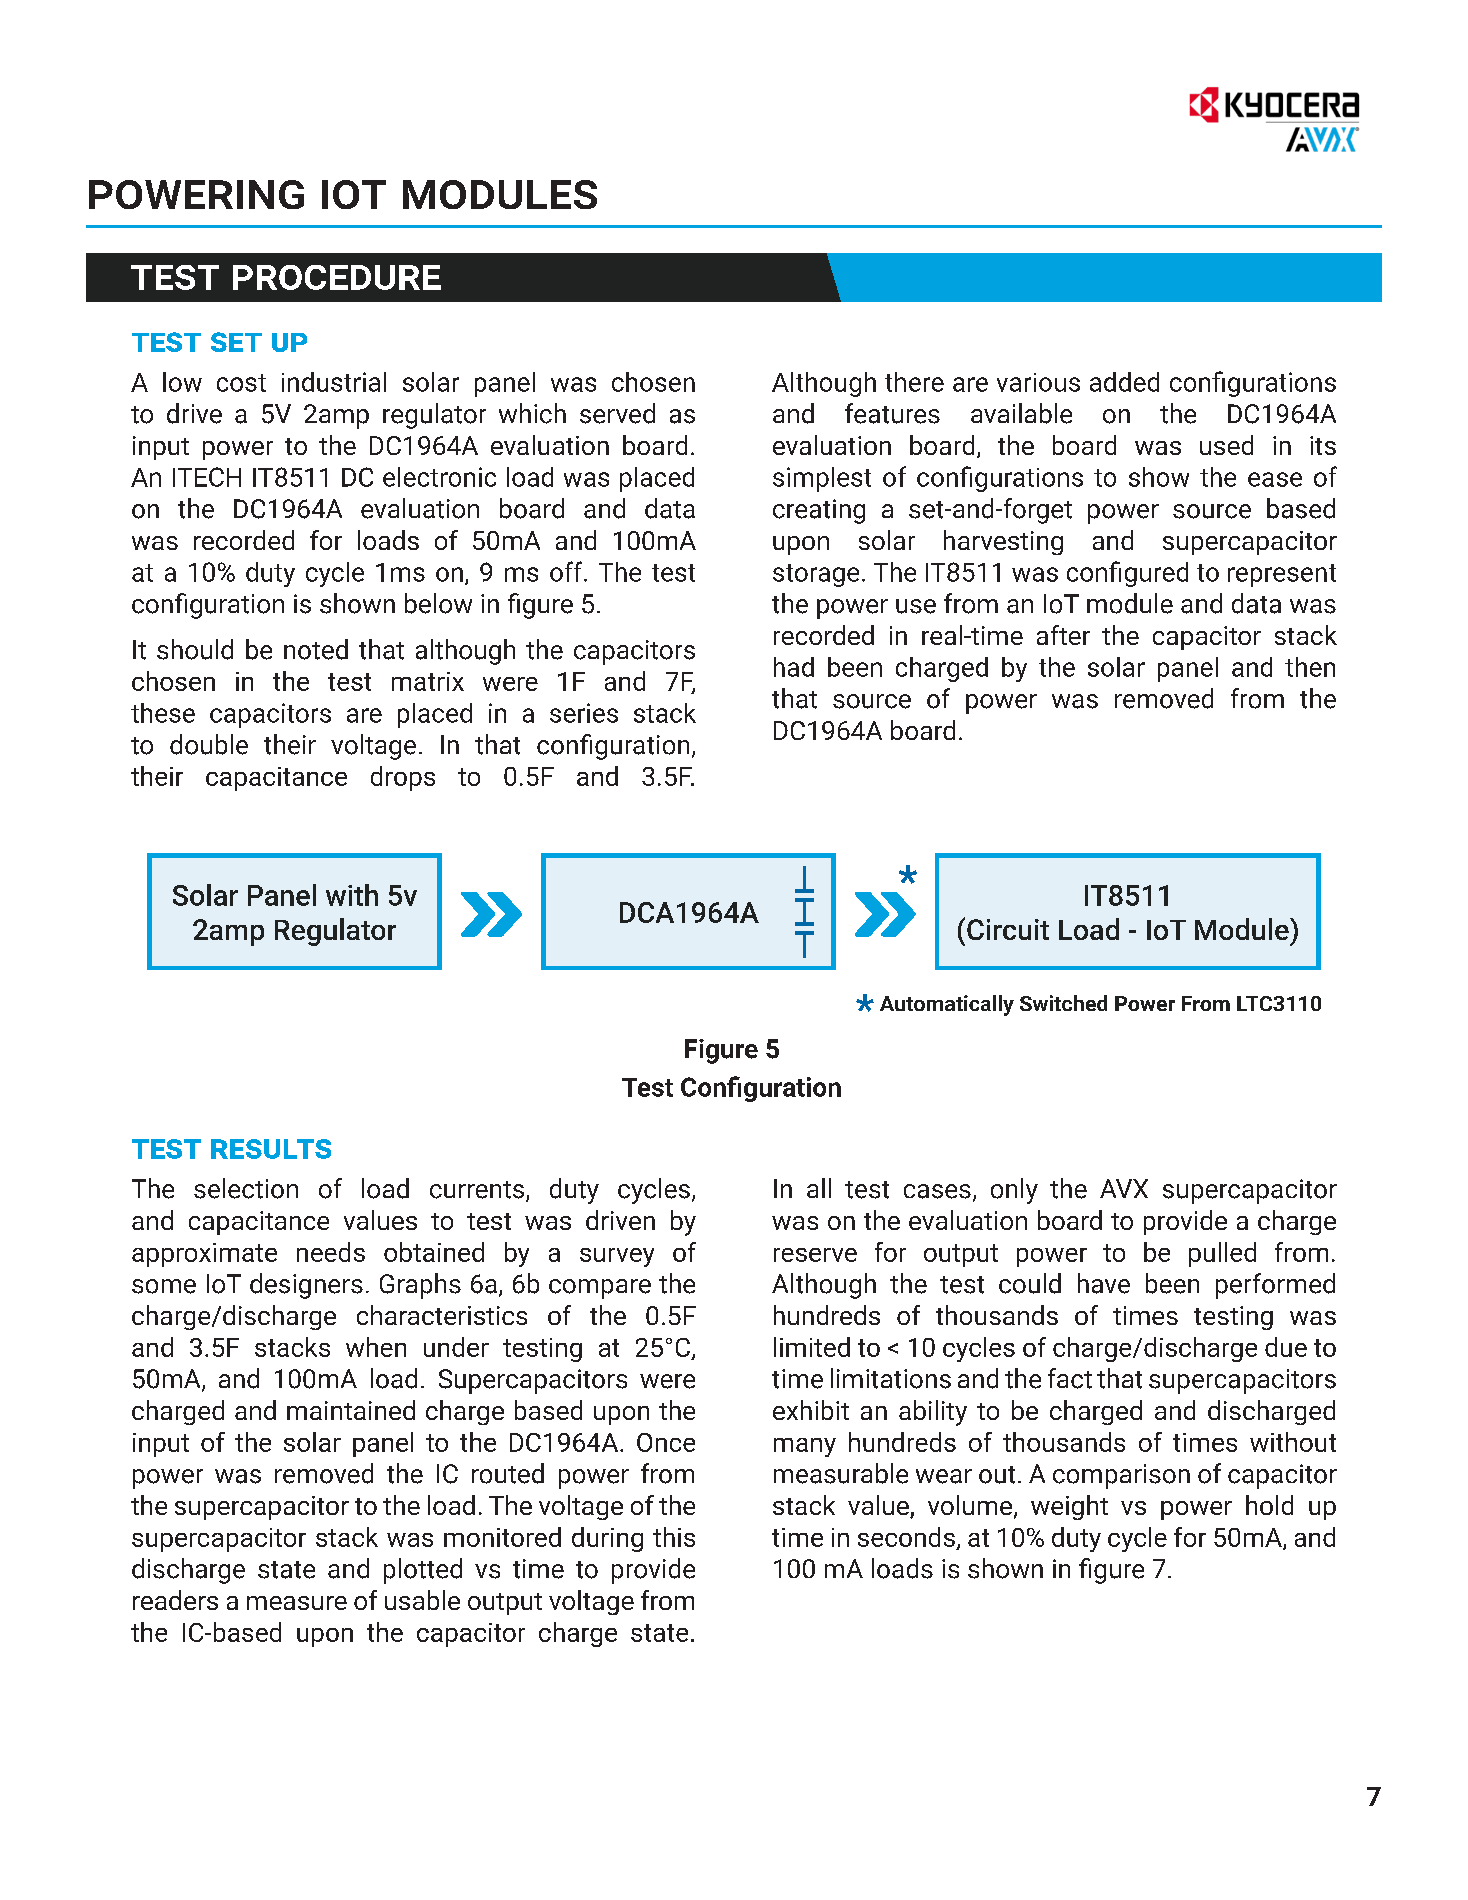 The width and height of the page is (1468, 1900). What do you see at coordinates (947, 1005) in the page?
I see `Automatically` at bounding box center [947, 1005].
